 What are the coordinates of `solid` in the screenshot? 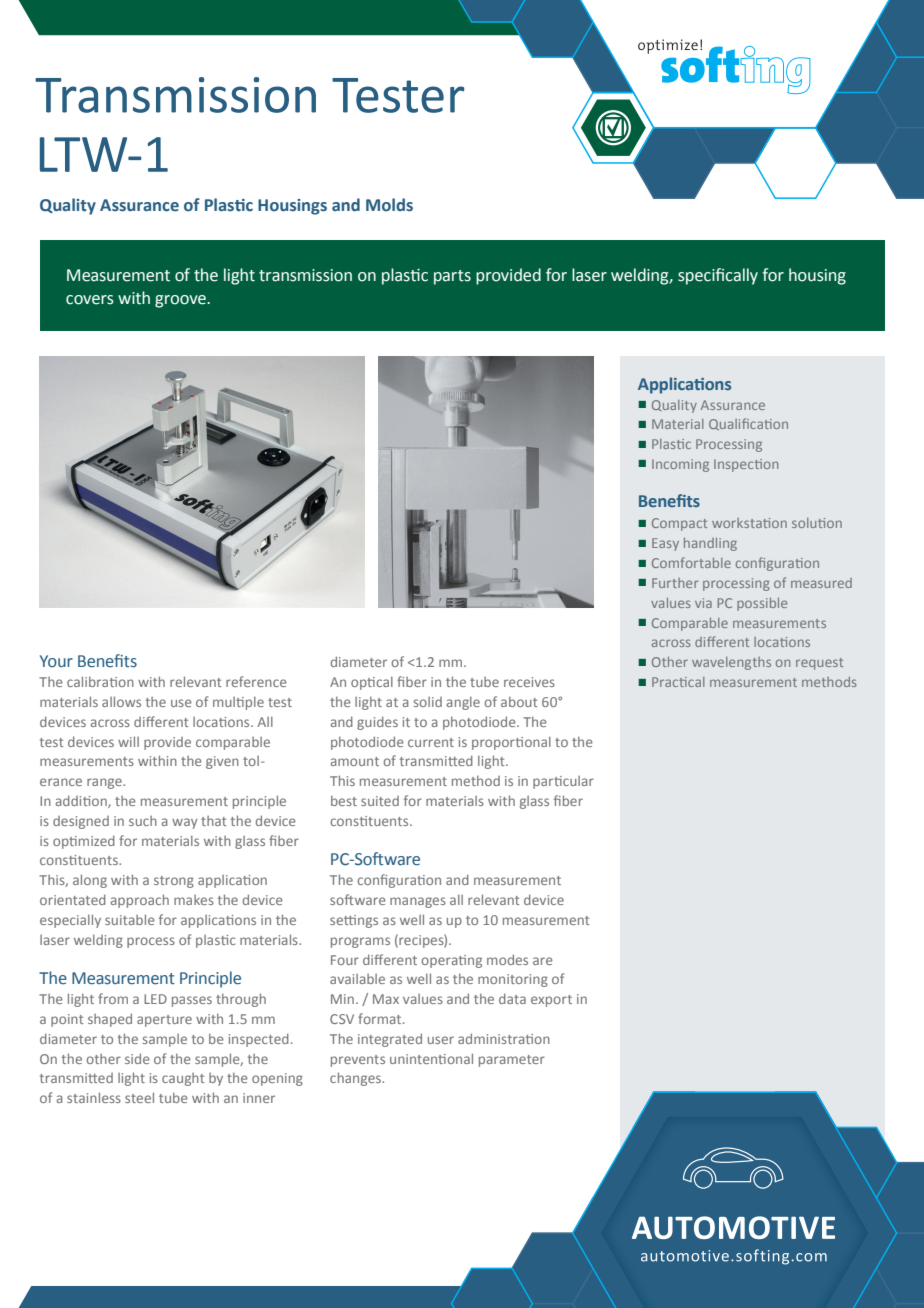 It's located at (428, 702).
